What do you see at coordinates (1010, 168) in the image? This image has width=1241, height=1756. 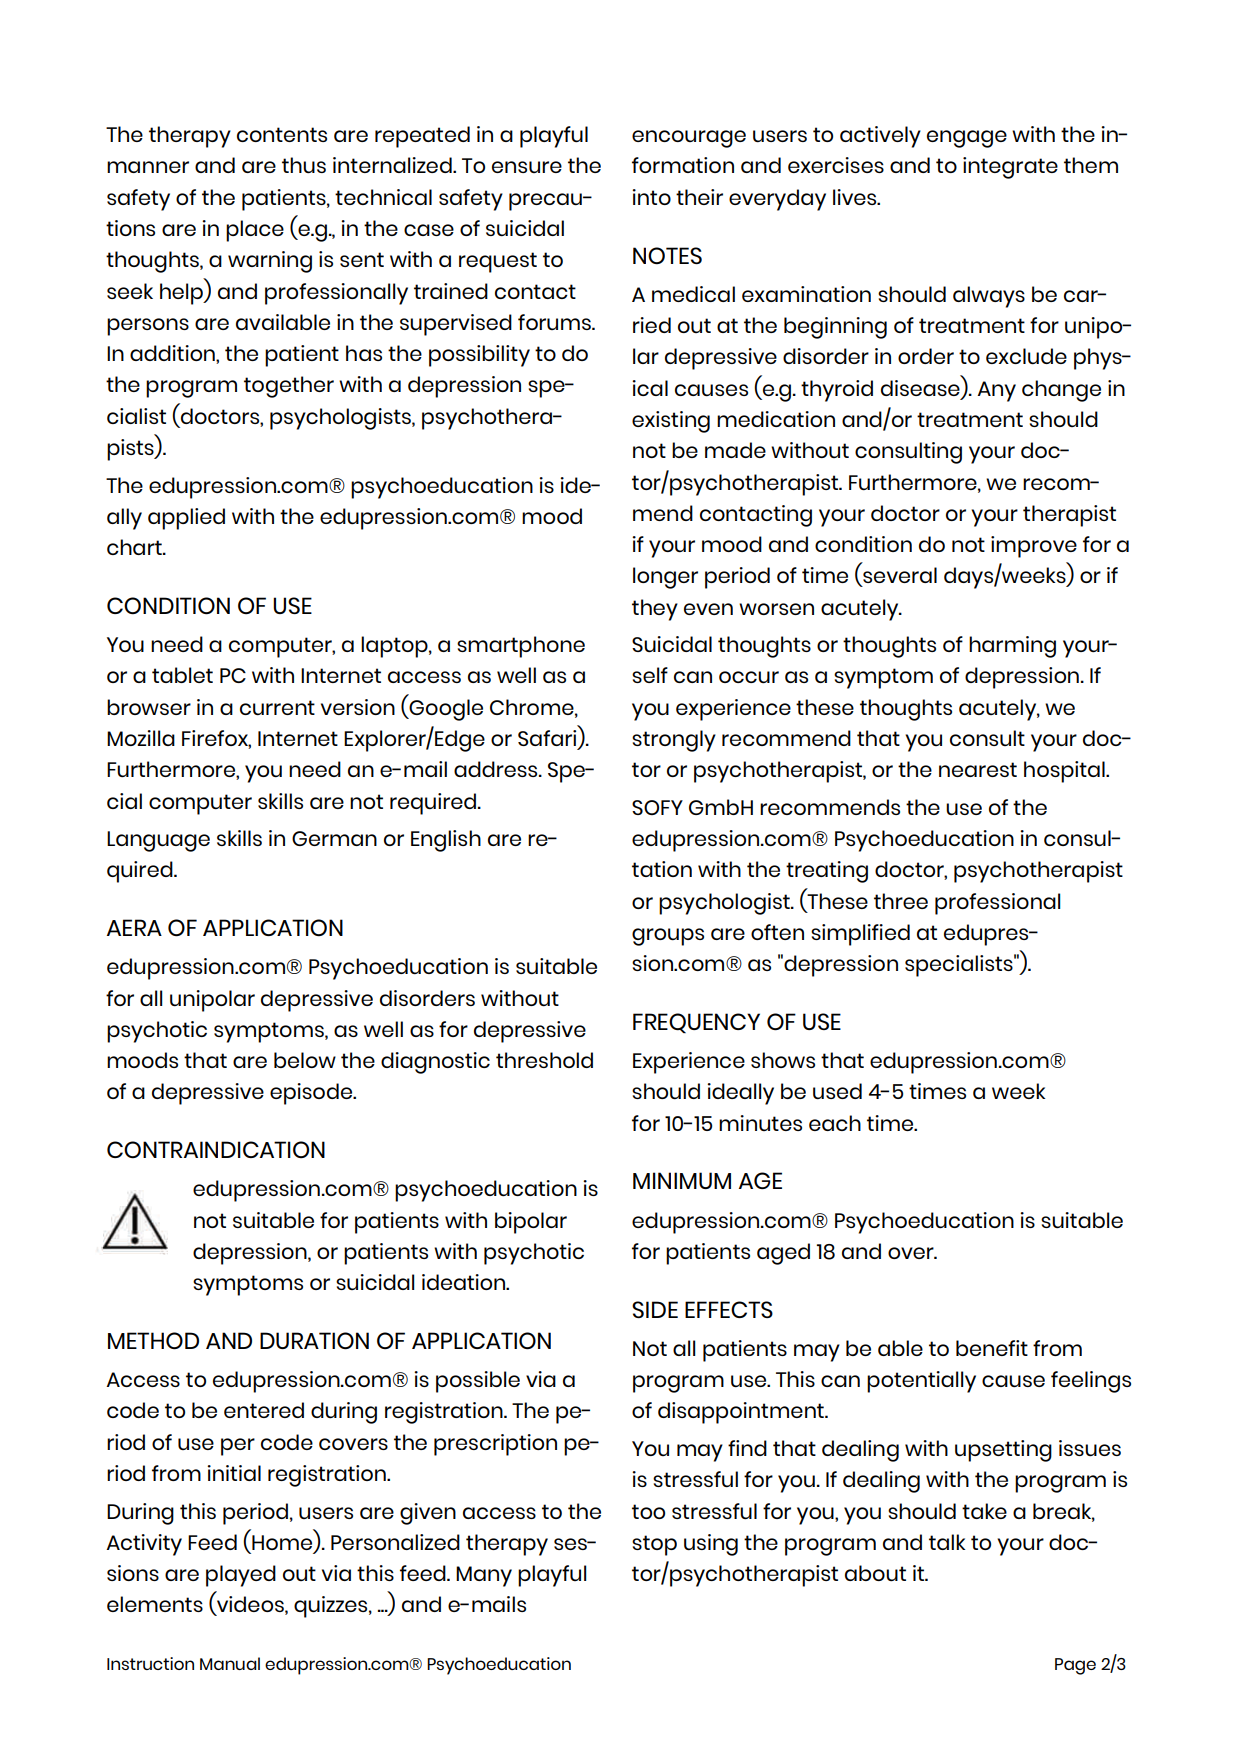 I see `integrate` at bounding box center [1010, 168].
